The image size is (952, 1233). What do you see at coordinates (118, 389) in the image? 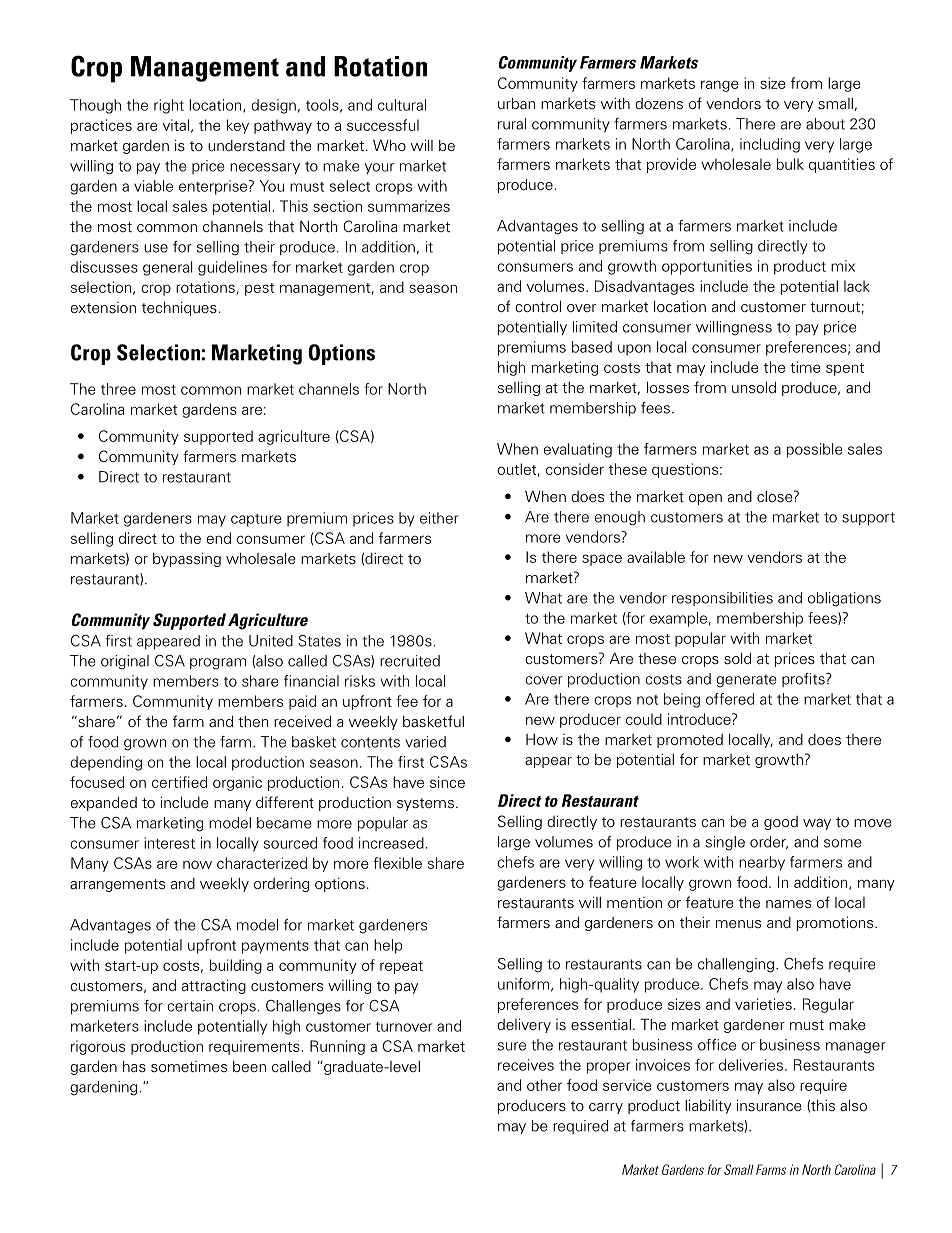
I see `three` at bounding box center [118, 389].
